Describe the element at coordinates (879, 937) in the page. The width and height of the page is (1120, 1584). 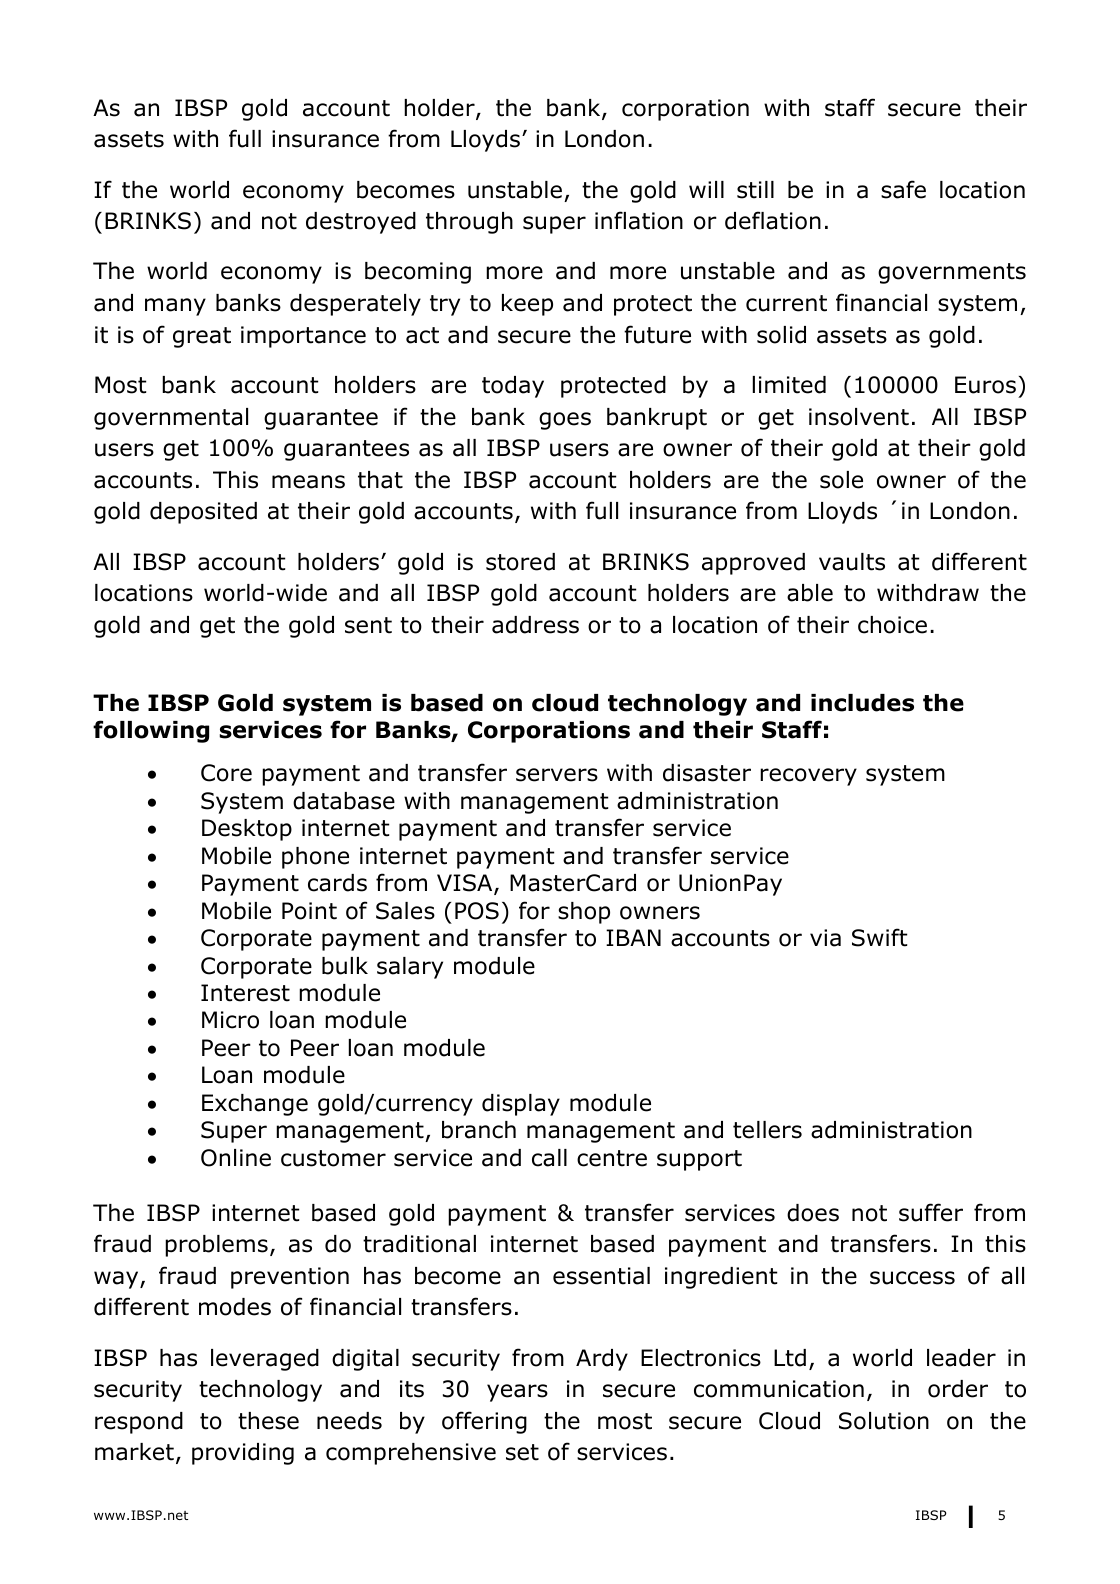
I see `Swift` at that location.
